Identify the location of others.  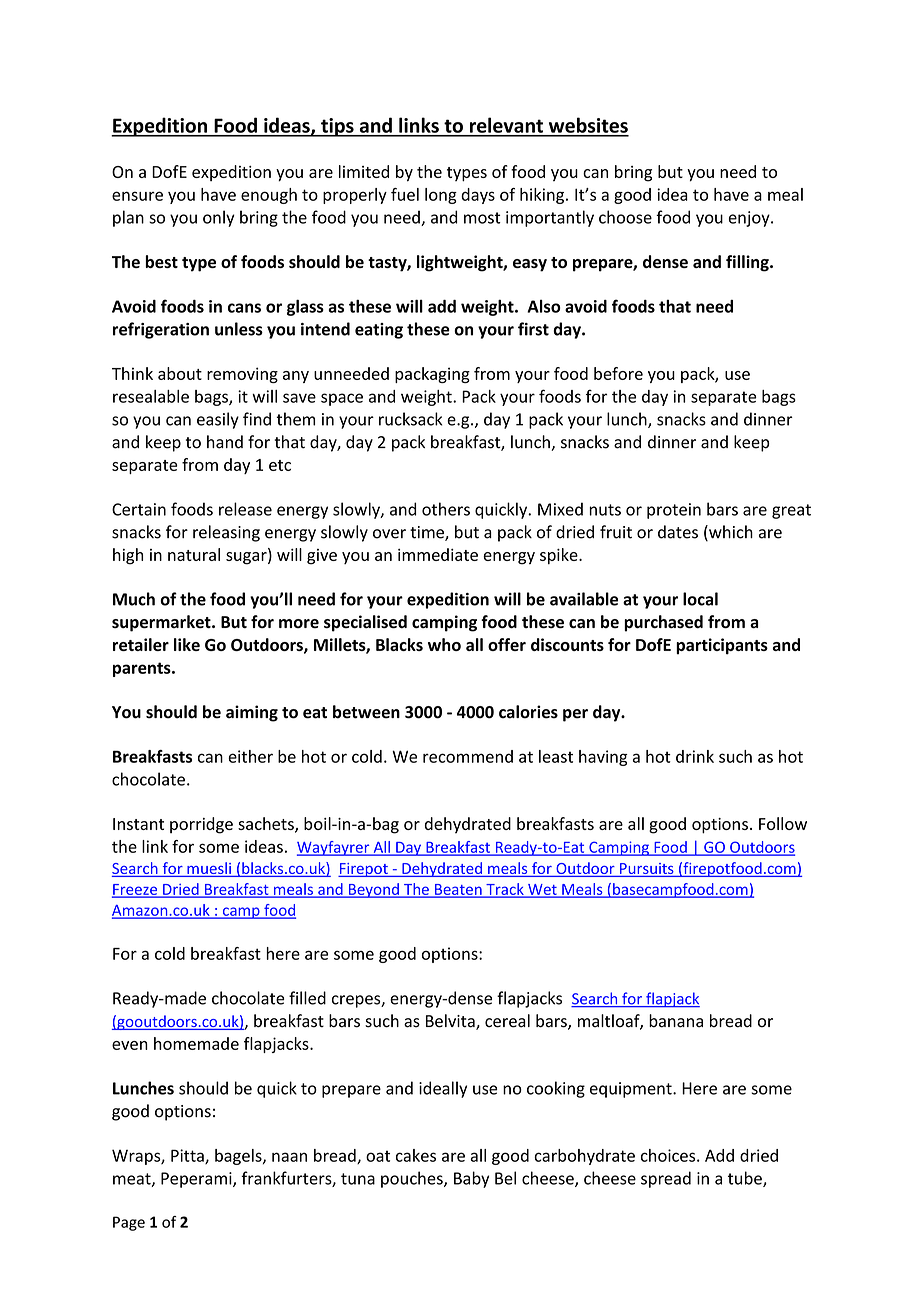
(446, 509).
